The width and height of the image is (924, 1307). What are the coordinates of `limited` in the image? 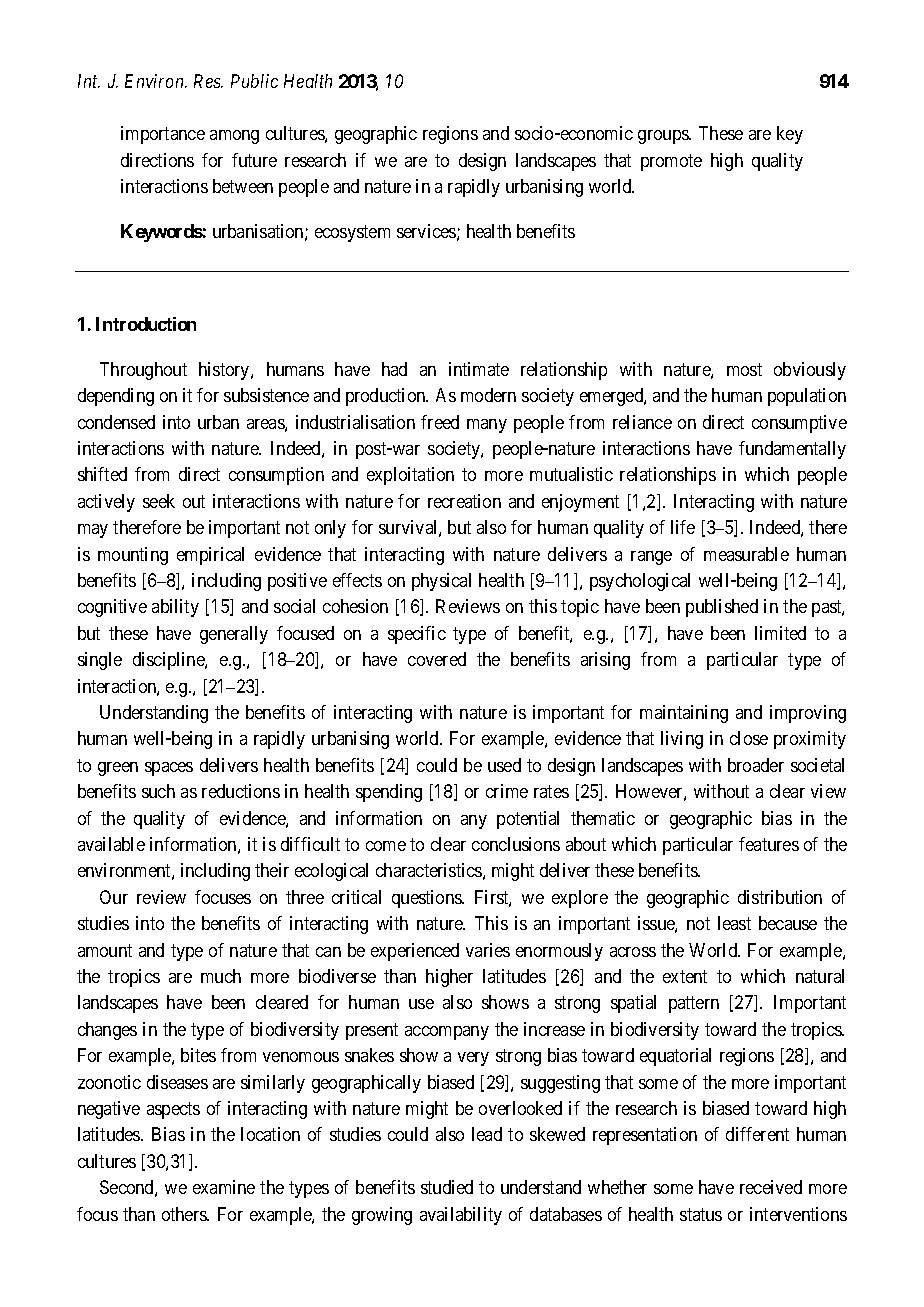 It's located at (780, 633).
